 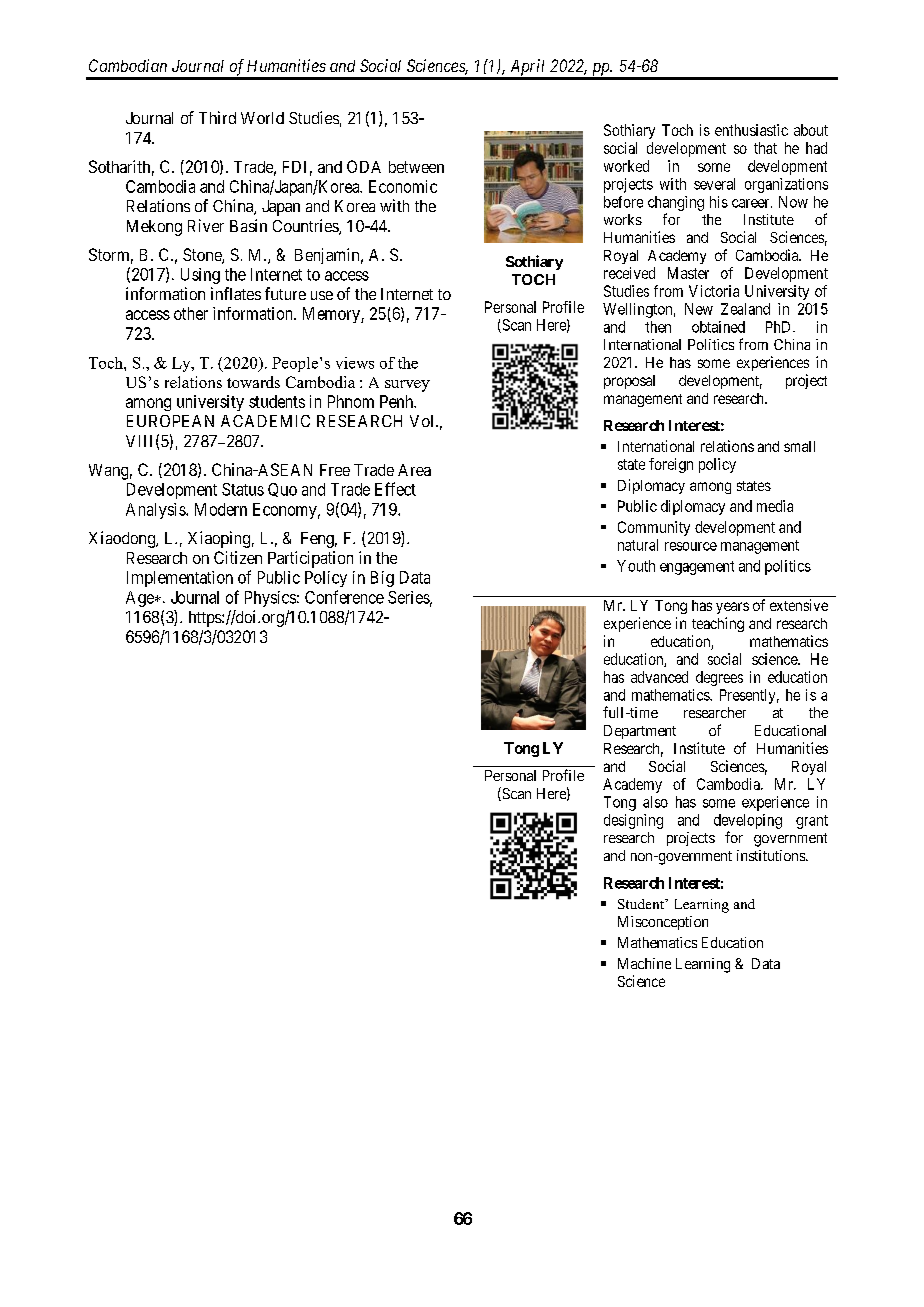 What do you see at coordinates (382, 579) in the image?
I see `Big` at bounding box center [382, 579].
